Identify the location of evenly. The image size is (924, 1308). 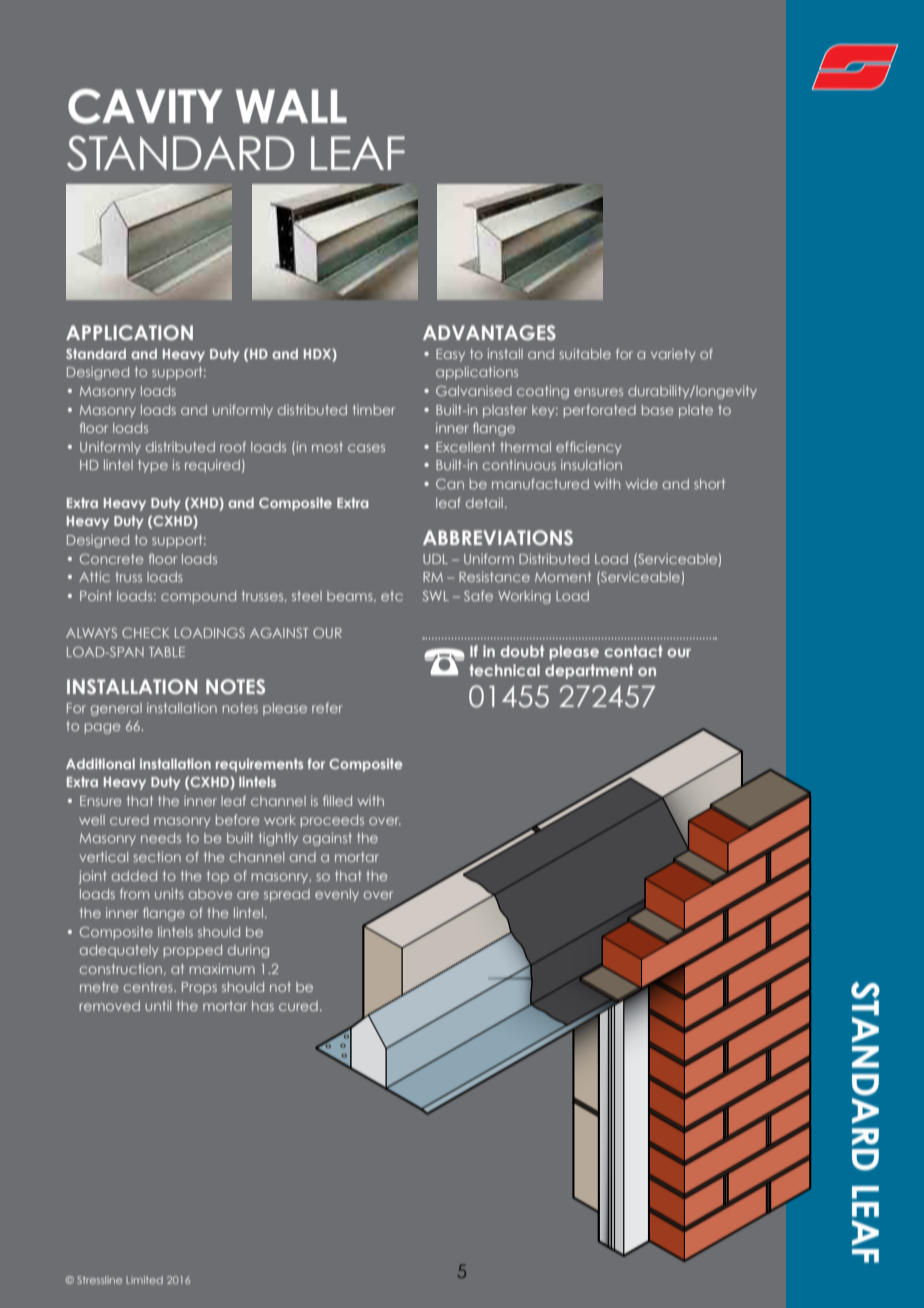
(337, 895).
